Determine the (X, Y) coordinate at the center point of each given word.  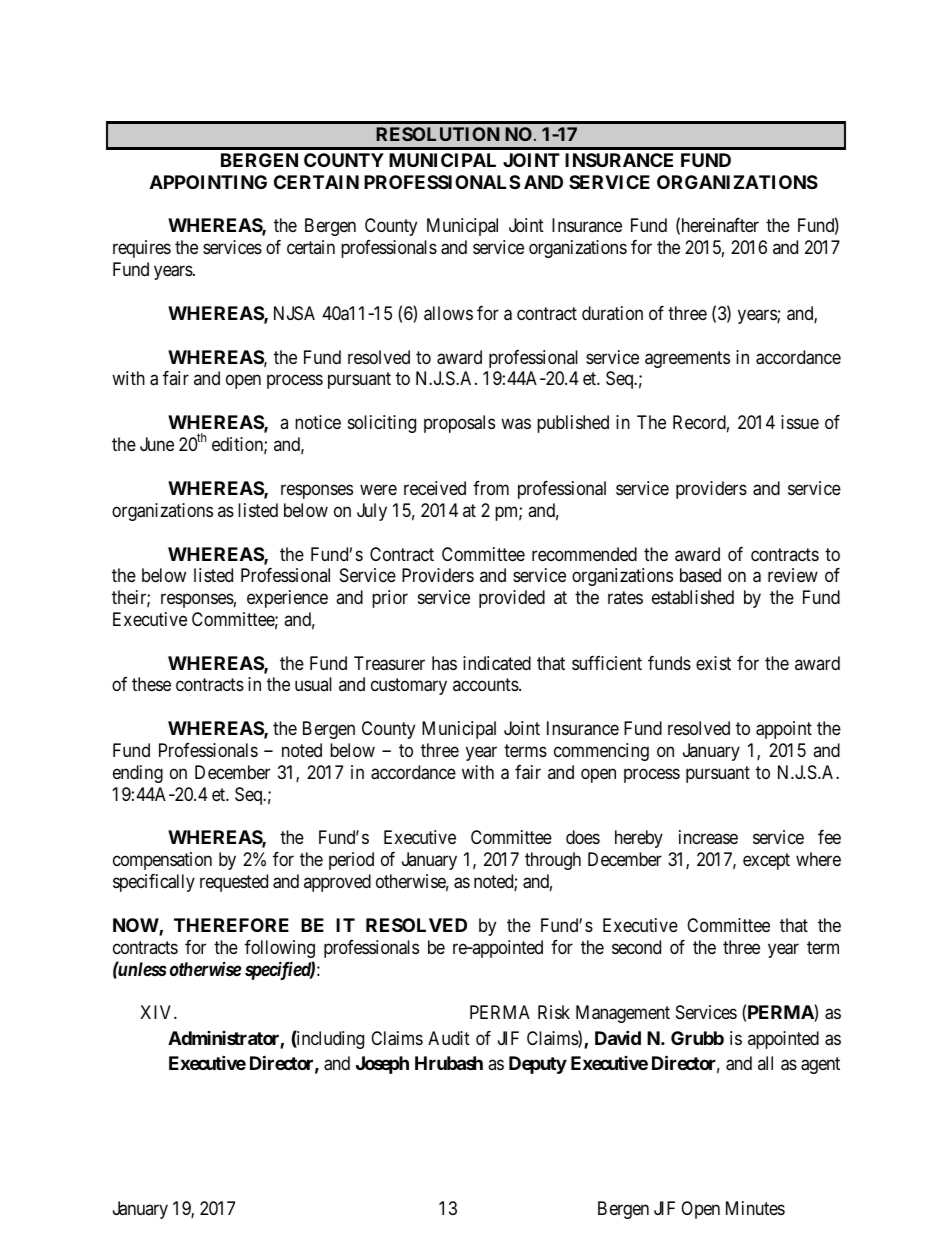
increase (708, 837)
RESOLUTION (438, 134)
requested (234, 883)
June (157, 444)
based (700, 575)
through (553, 861)
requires (142, 249)
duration (612, 313)
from (491, 488)
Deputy (538, 1065)
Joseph (382, 1065)
